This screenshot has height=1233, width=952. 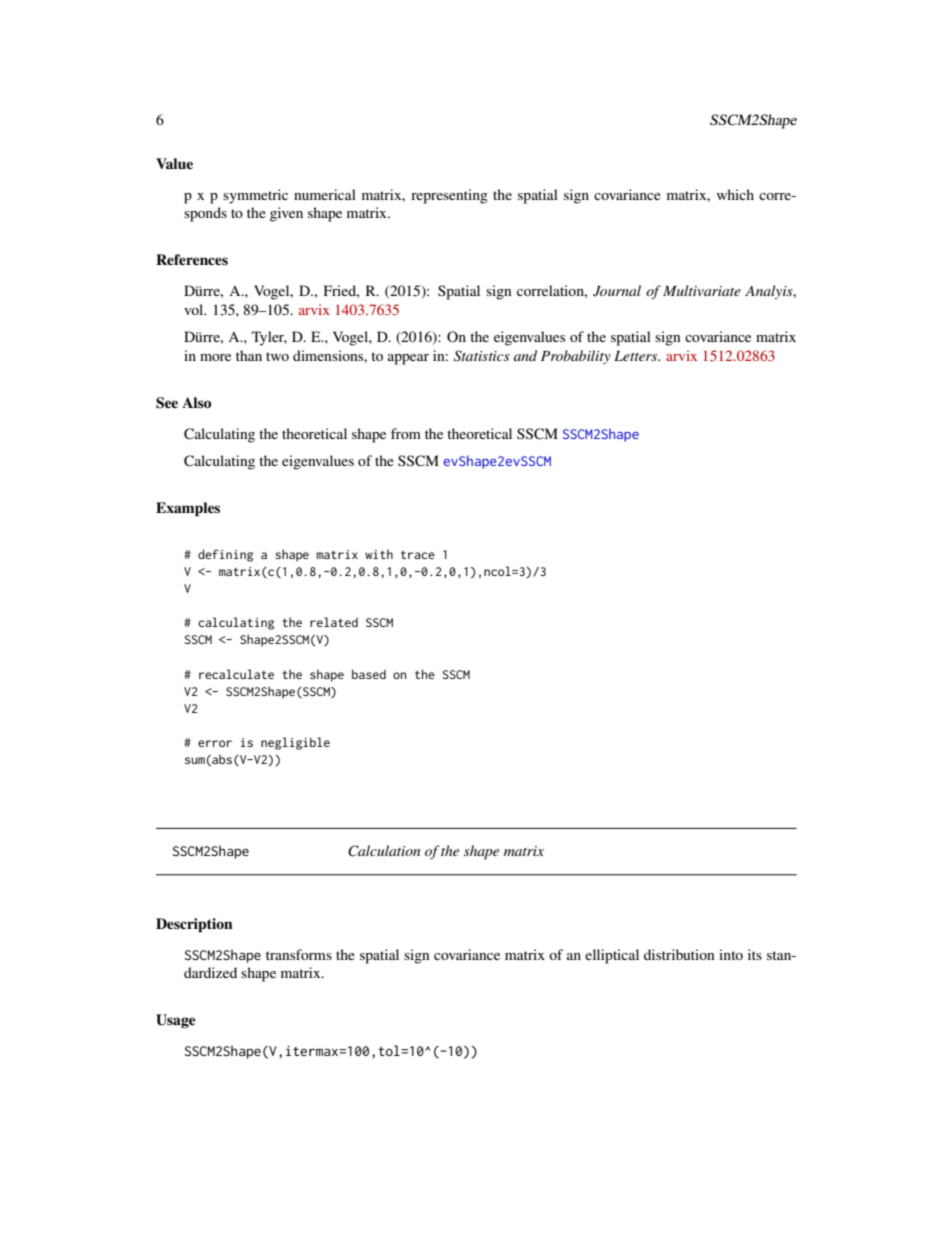 What do you see at coordinates (406, 433) in the screenshot?
I see `from` at bounding box center [406, 433].
